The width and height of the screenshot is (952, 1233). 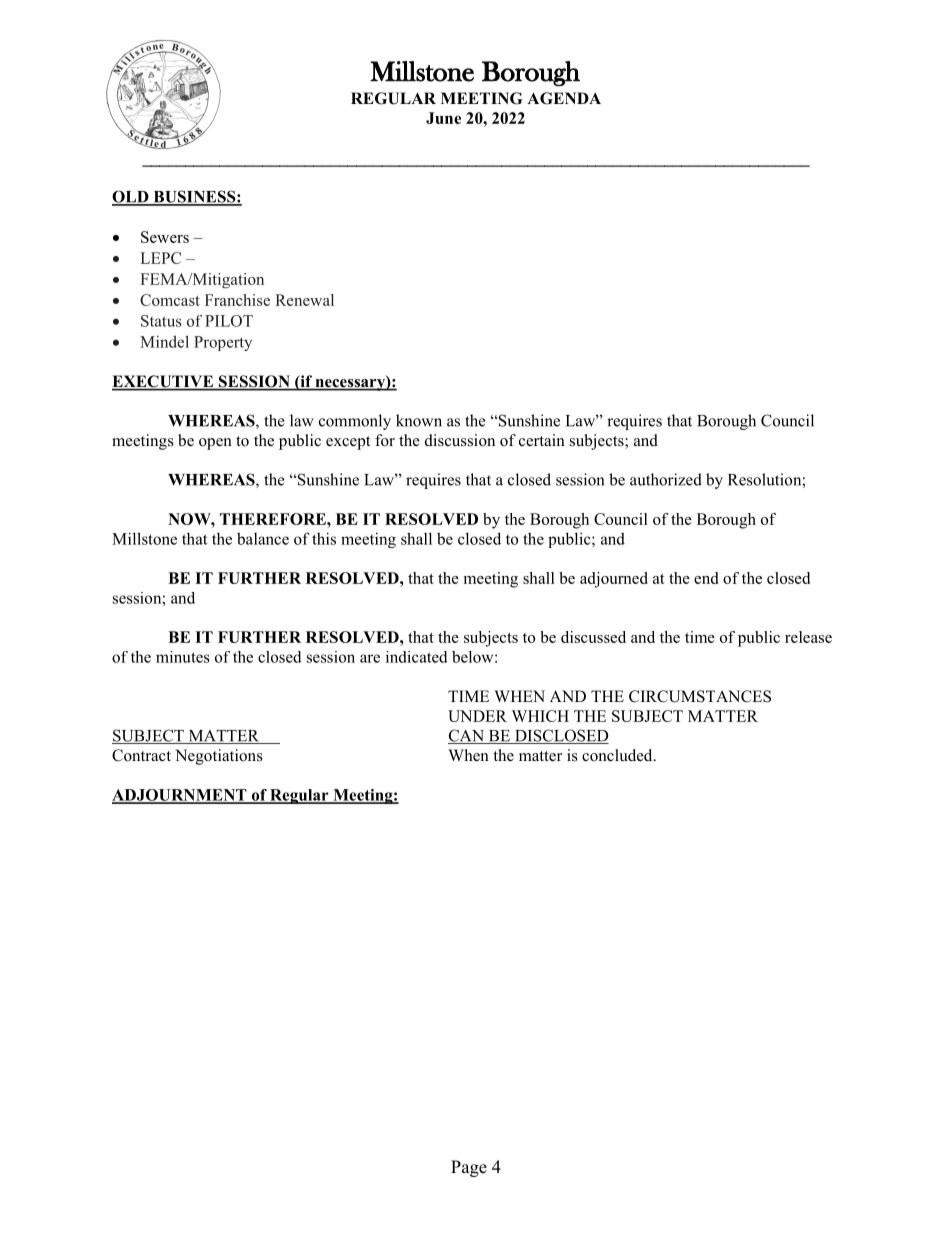 What do you see at coordinates (419, 420) in the screenshot?
I see `known` at bounding box center [419, 420].
